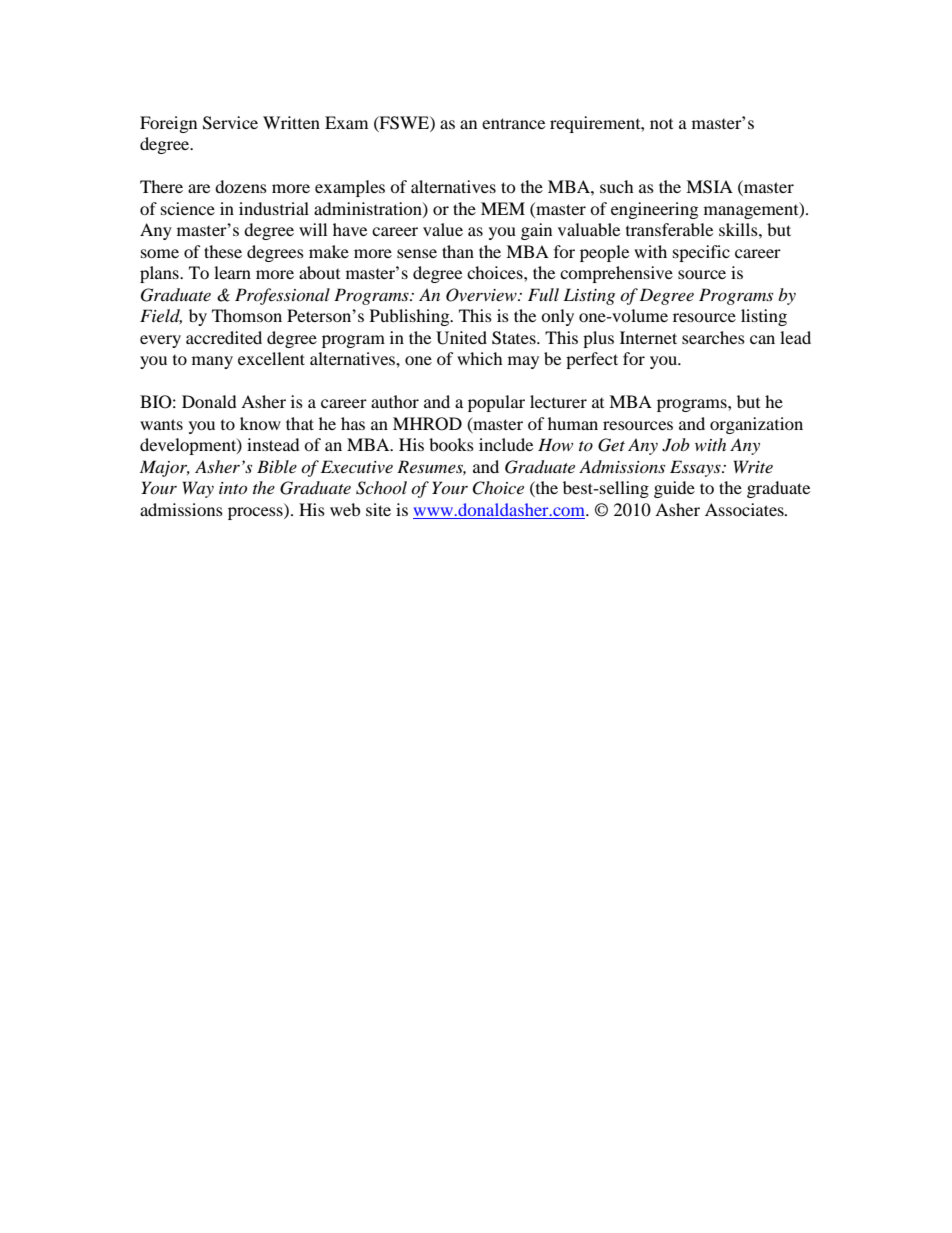 This page has width=952, height=1233. Describe the element at coordinates (247, 315) in the page. I see `Thomson` at that location.
